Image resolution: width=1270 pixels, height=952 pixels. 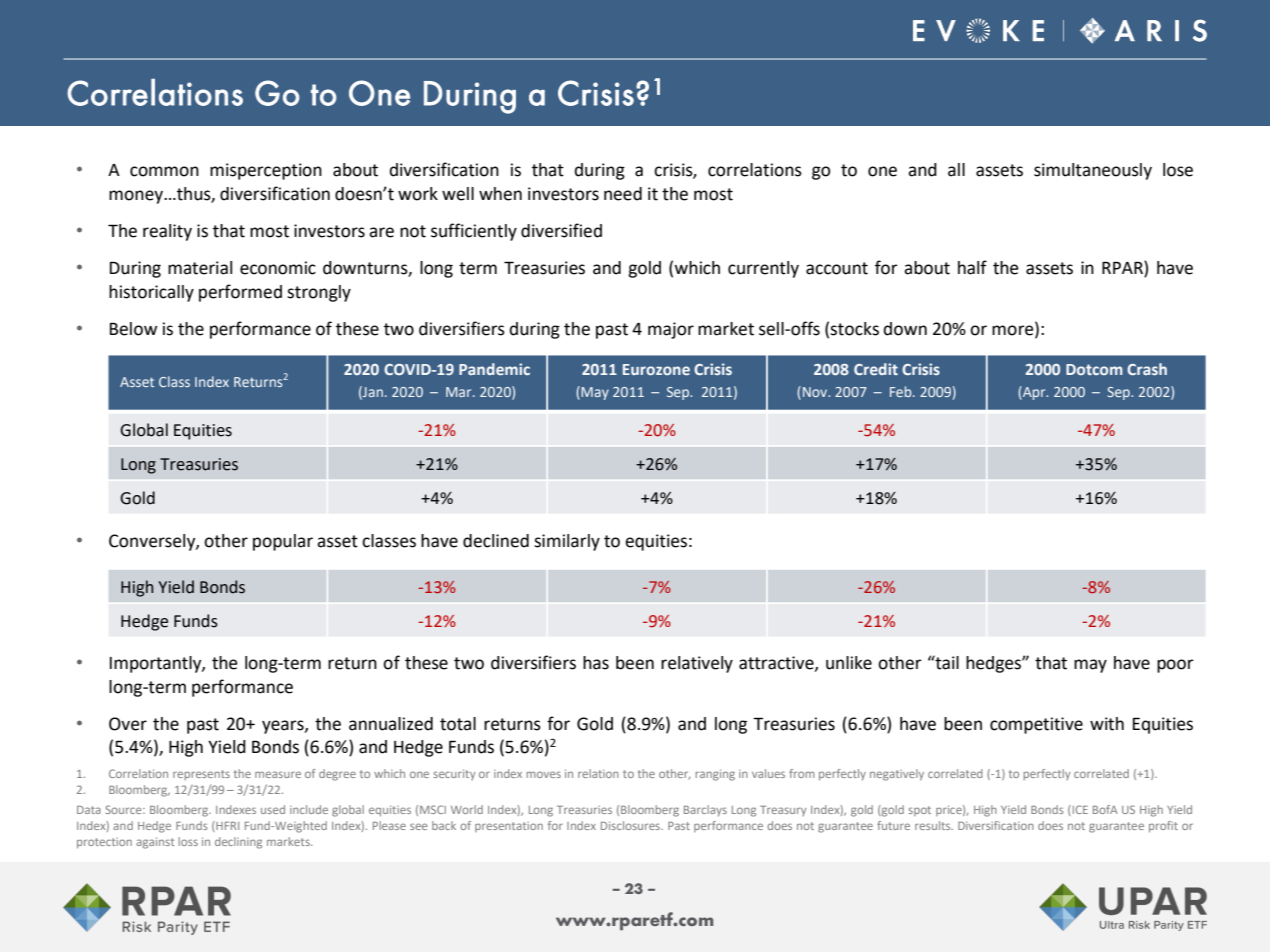 I want to click on simultaneously, so click(x=1093, y=171).
